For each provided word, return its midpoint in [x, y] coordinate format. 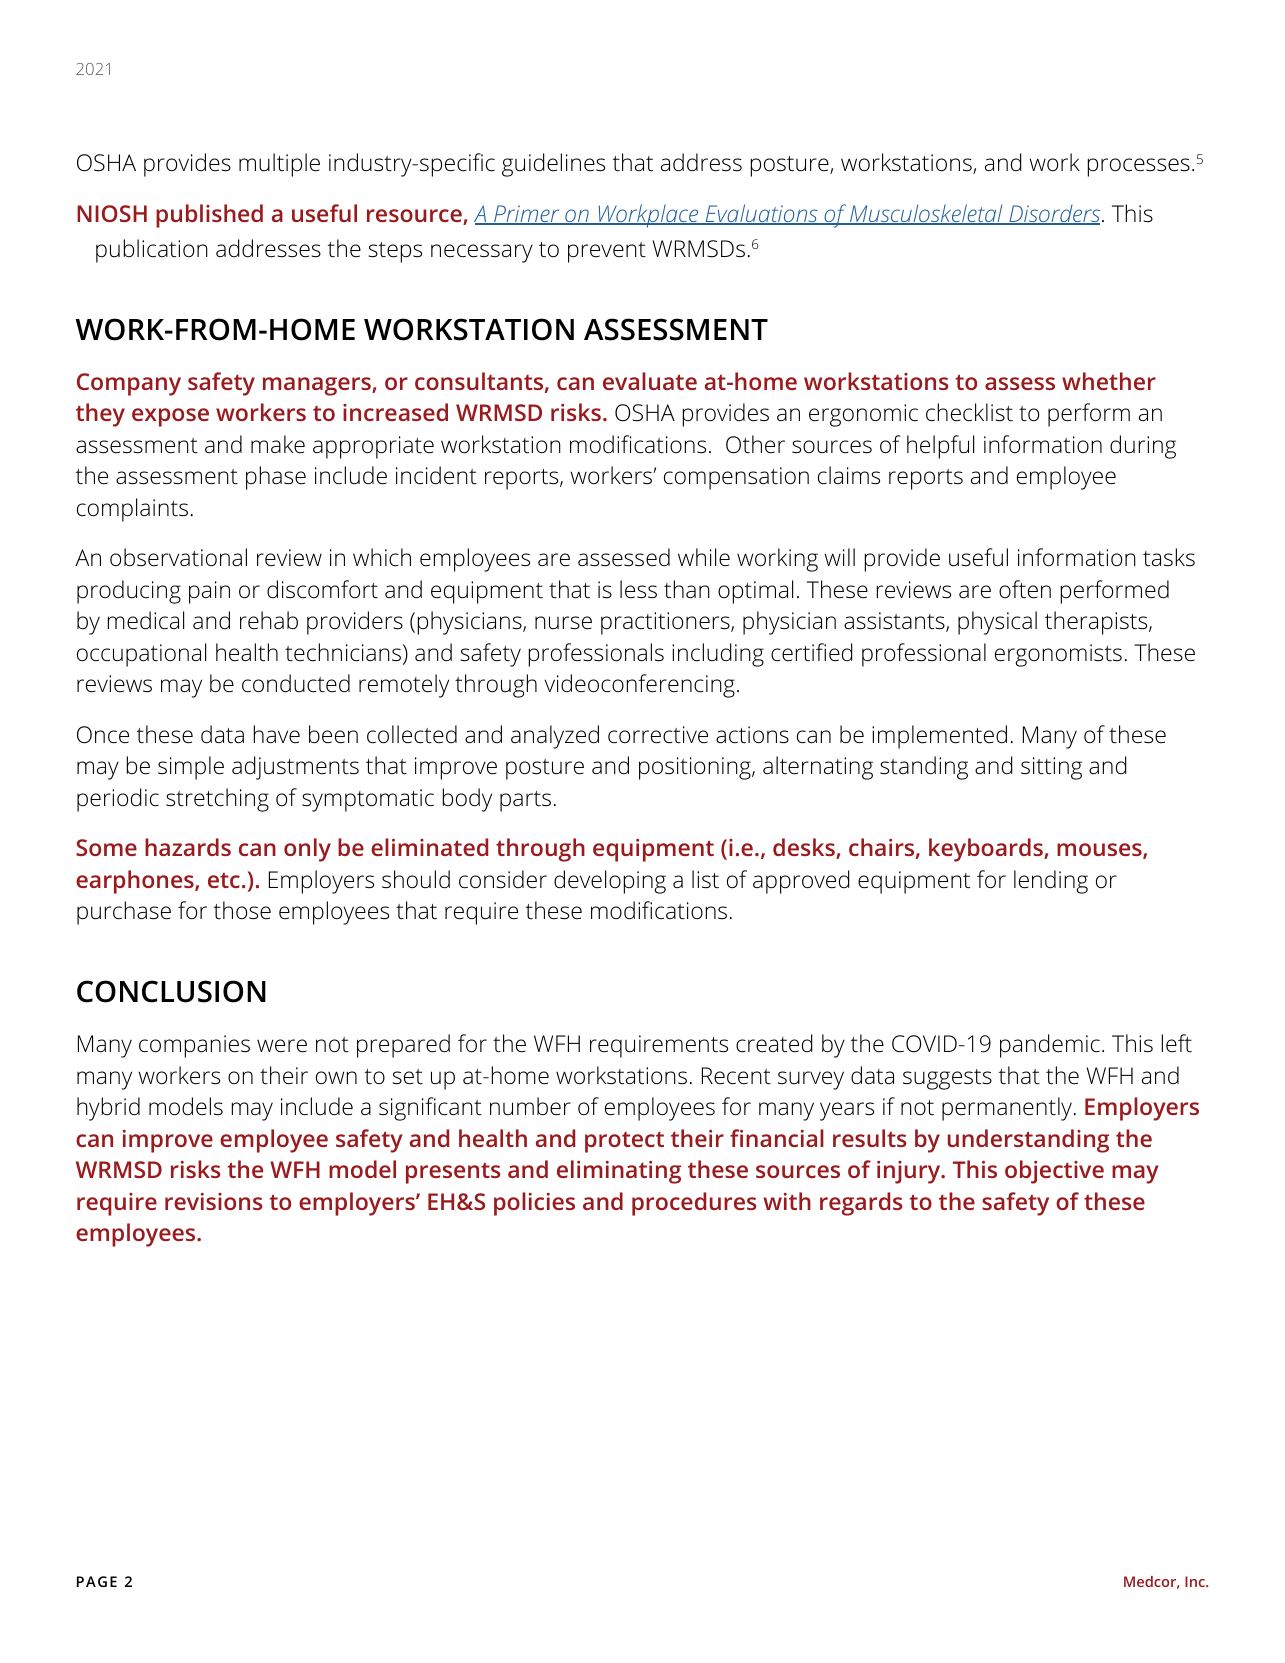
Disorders [1055, 214]
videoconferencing [639, 686]
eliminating [619, 1172]
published [209, 216]
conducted [296, 683]
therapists [1097, 623]
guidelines [553, 165]
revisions [213, 1201]
